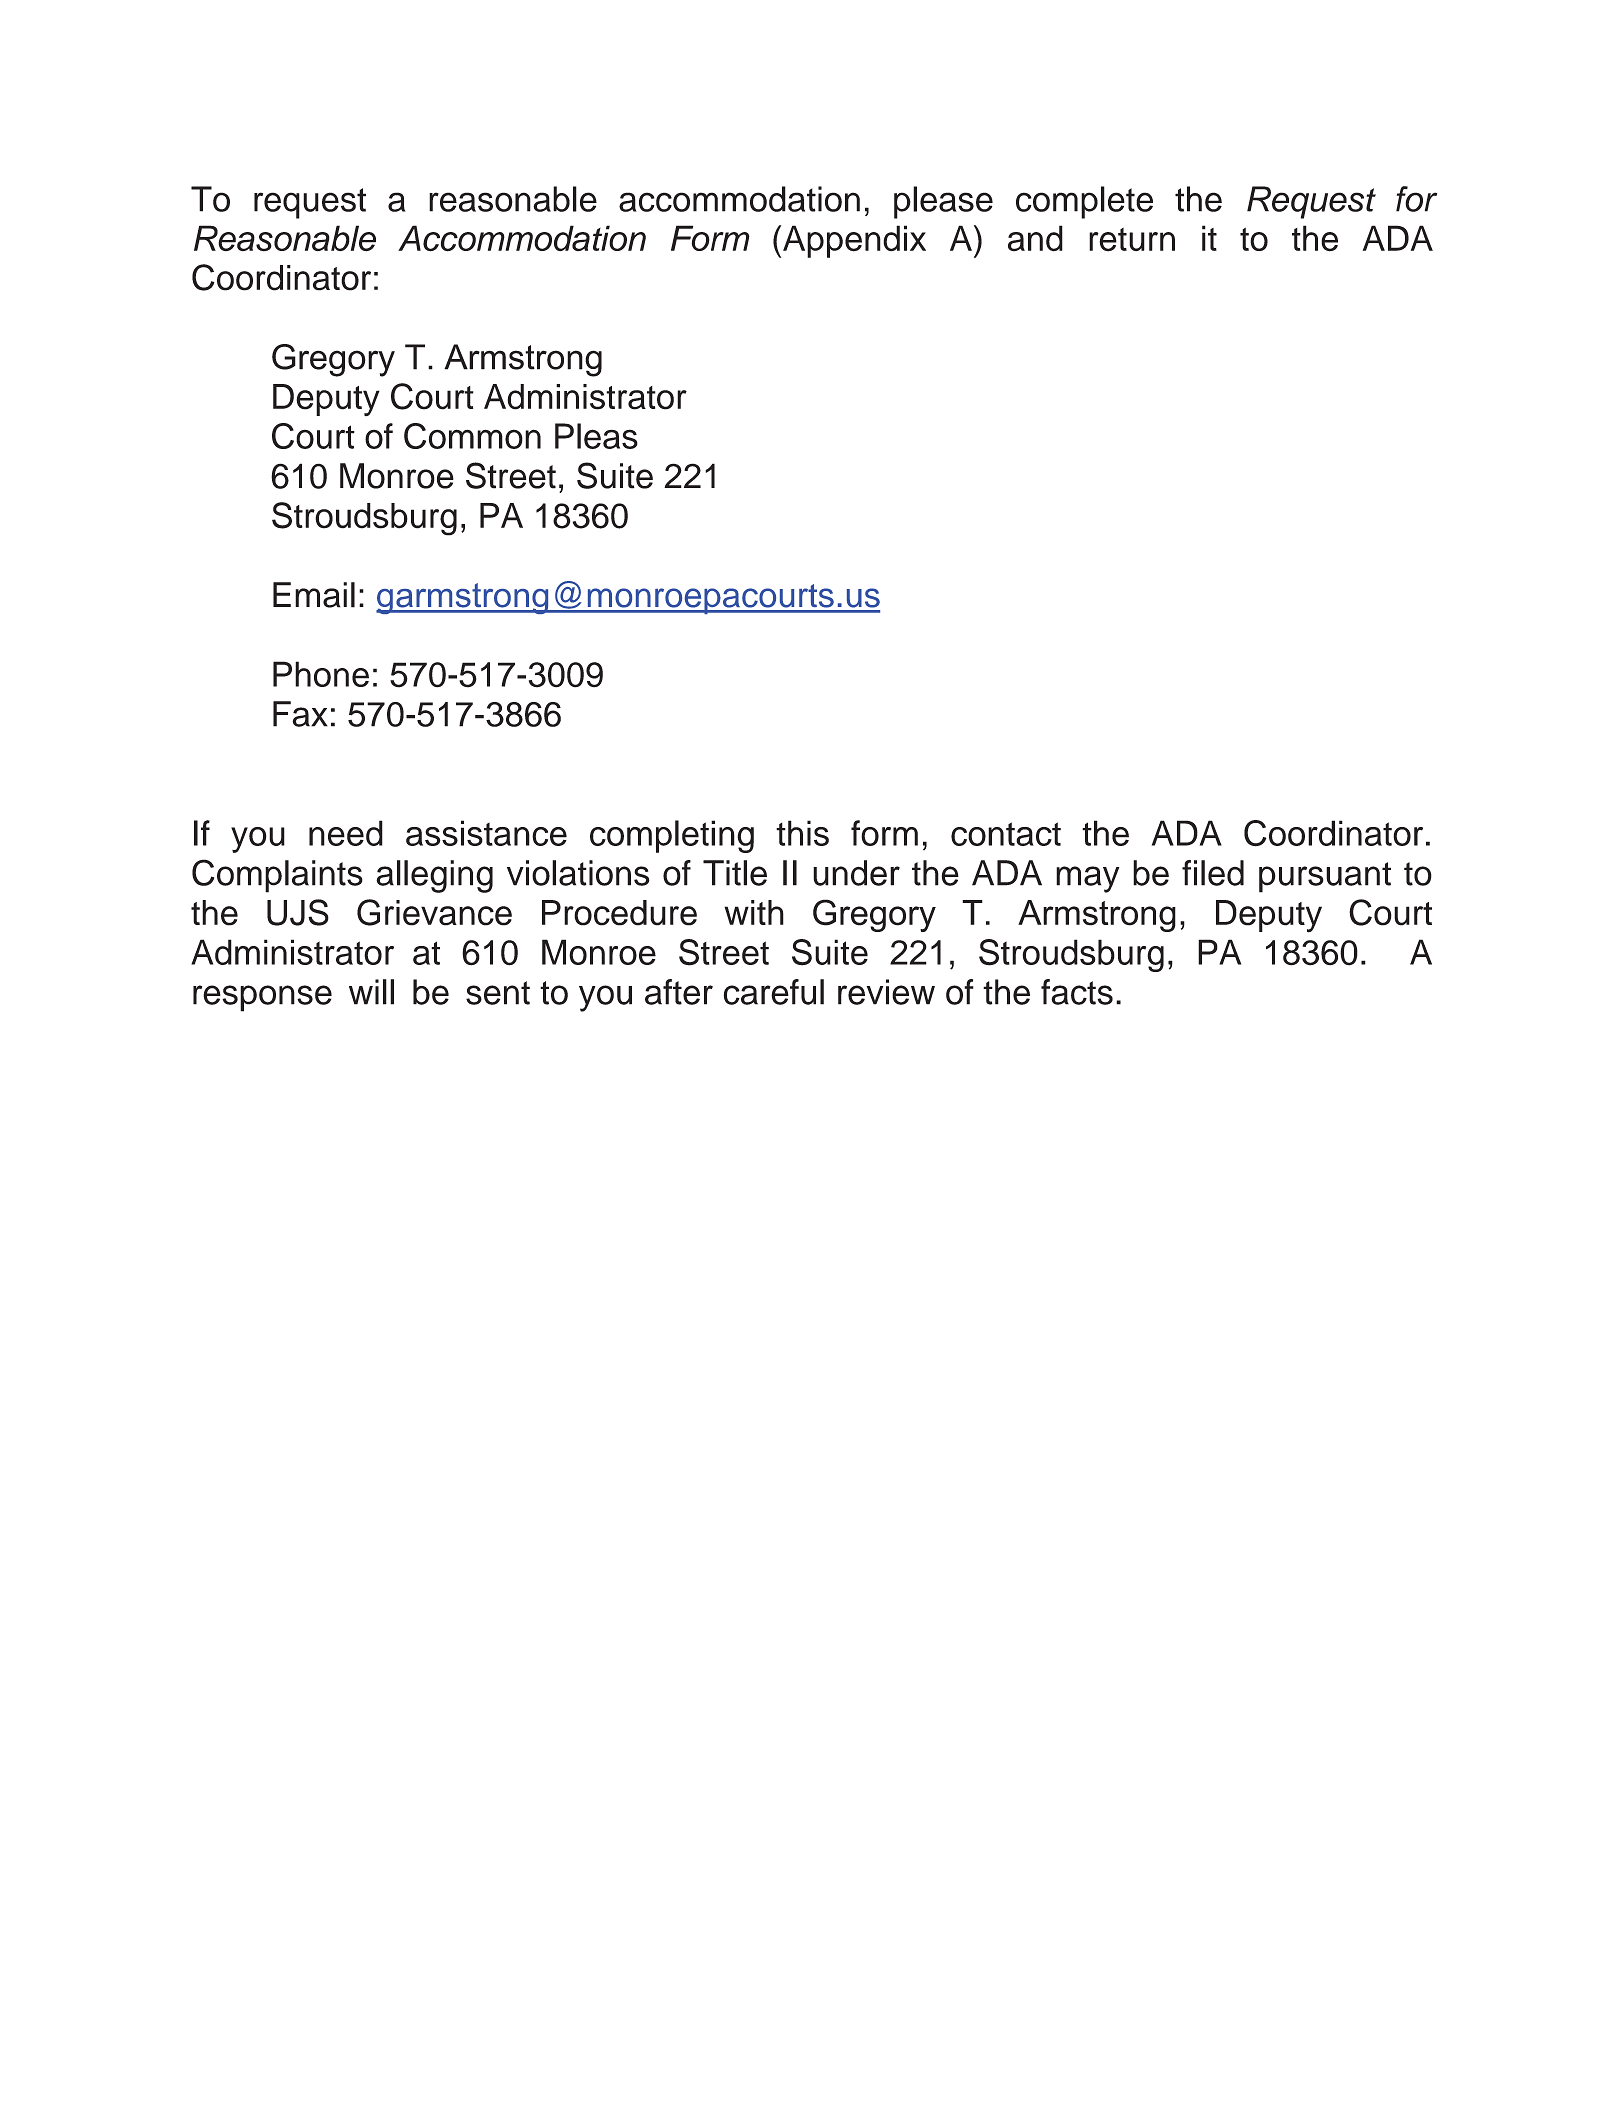  I want to click on Email, so click(314, 595).
